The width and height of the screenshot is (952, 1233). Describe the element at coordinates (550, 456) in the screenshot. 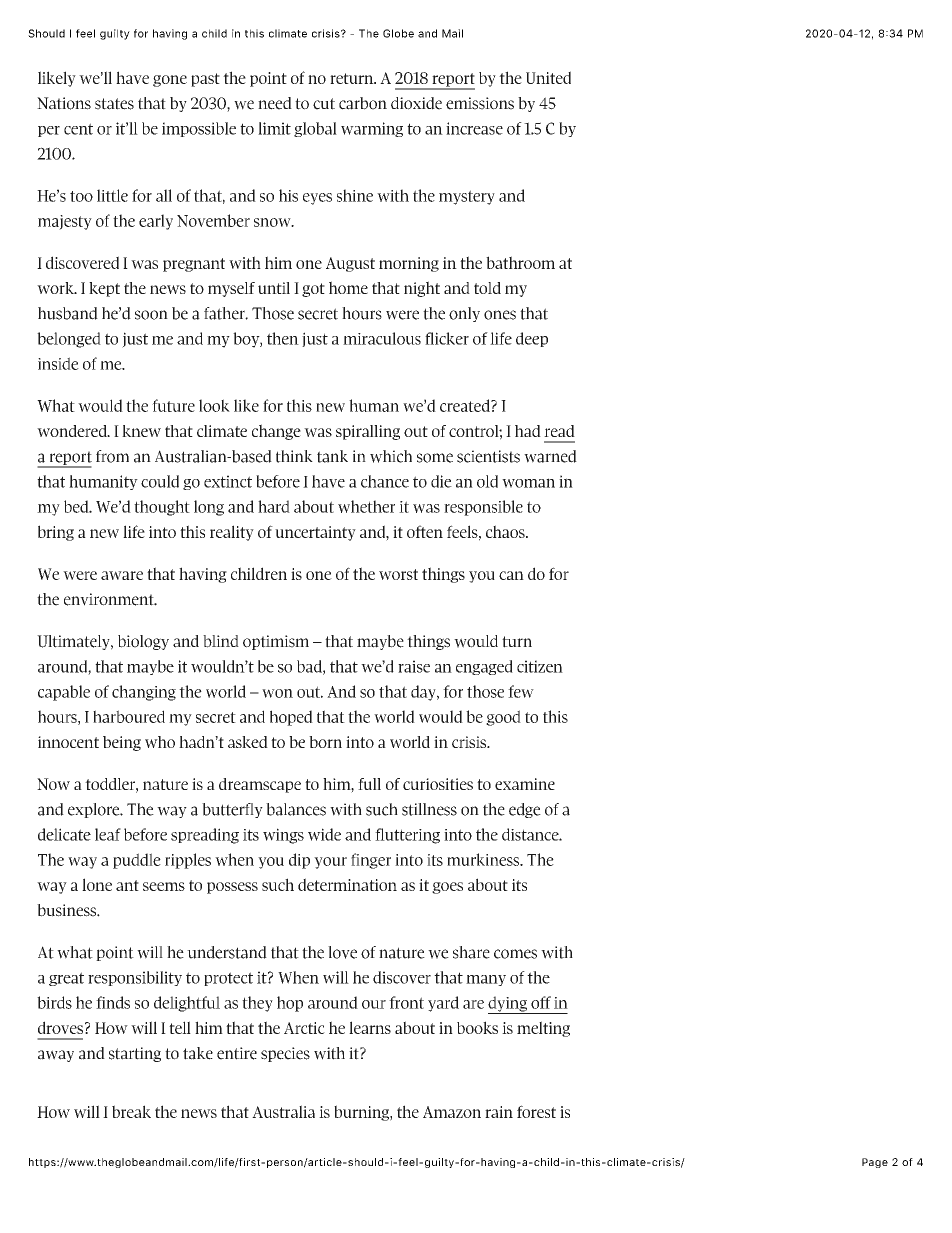

I see `warned` at that location.
